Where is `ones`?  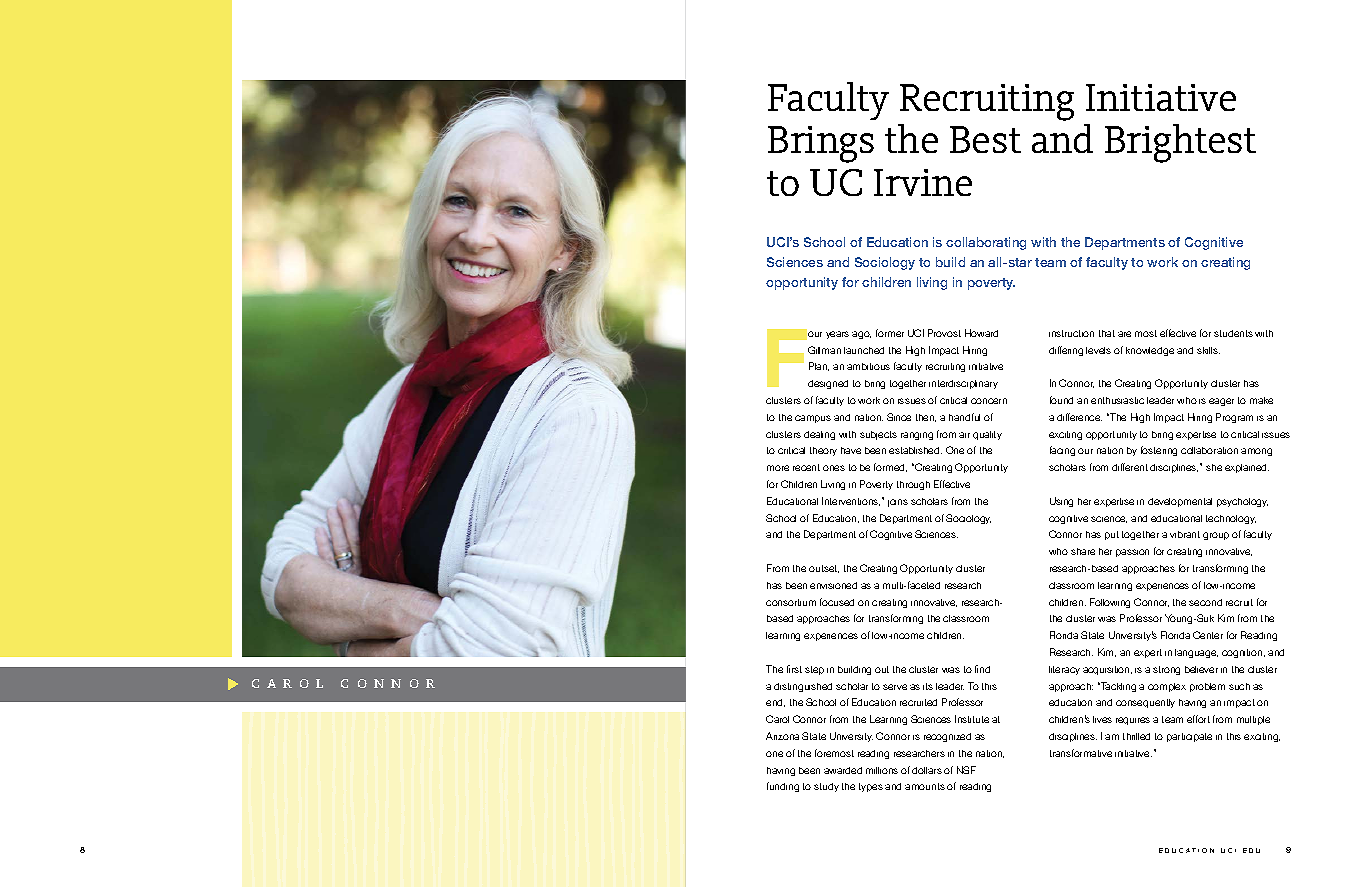 ones is located at coordinates (834, 468).
